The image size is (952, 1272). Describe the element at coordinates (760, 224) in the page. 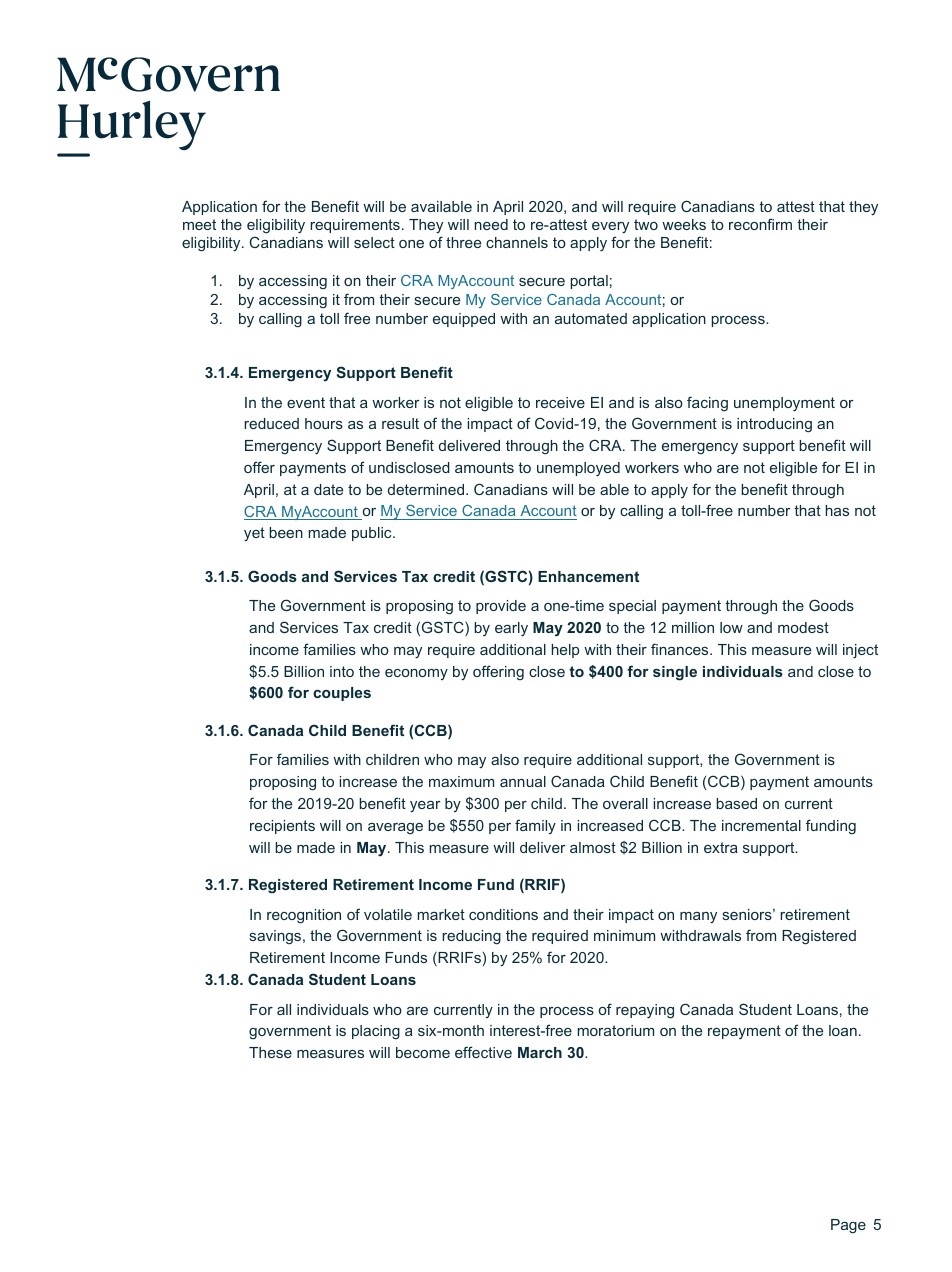

I see `reconfirm` at that location.
